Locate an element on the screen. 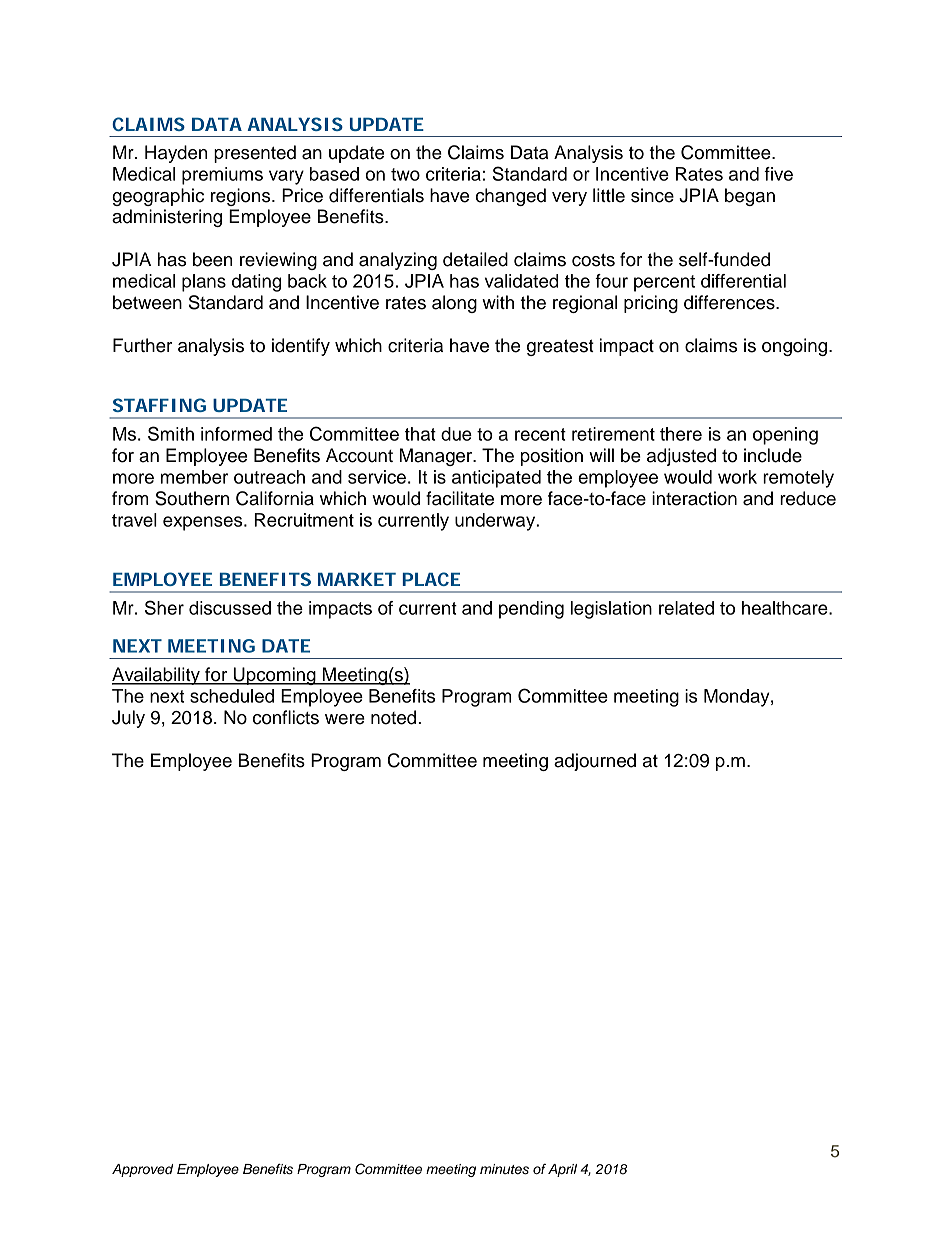 This screenshot has width=952, height=1233. minutes is located at coordinates (504, 1169).
